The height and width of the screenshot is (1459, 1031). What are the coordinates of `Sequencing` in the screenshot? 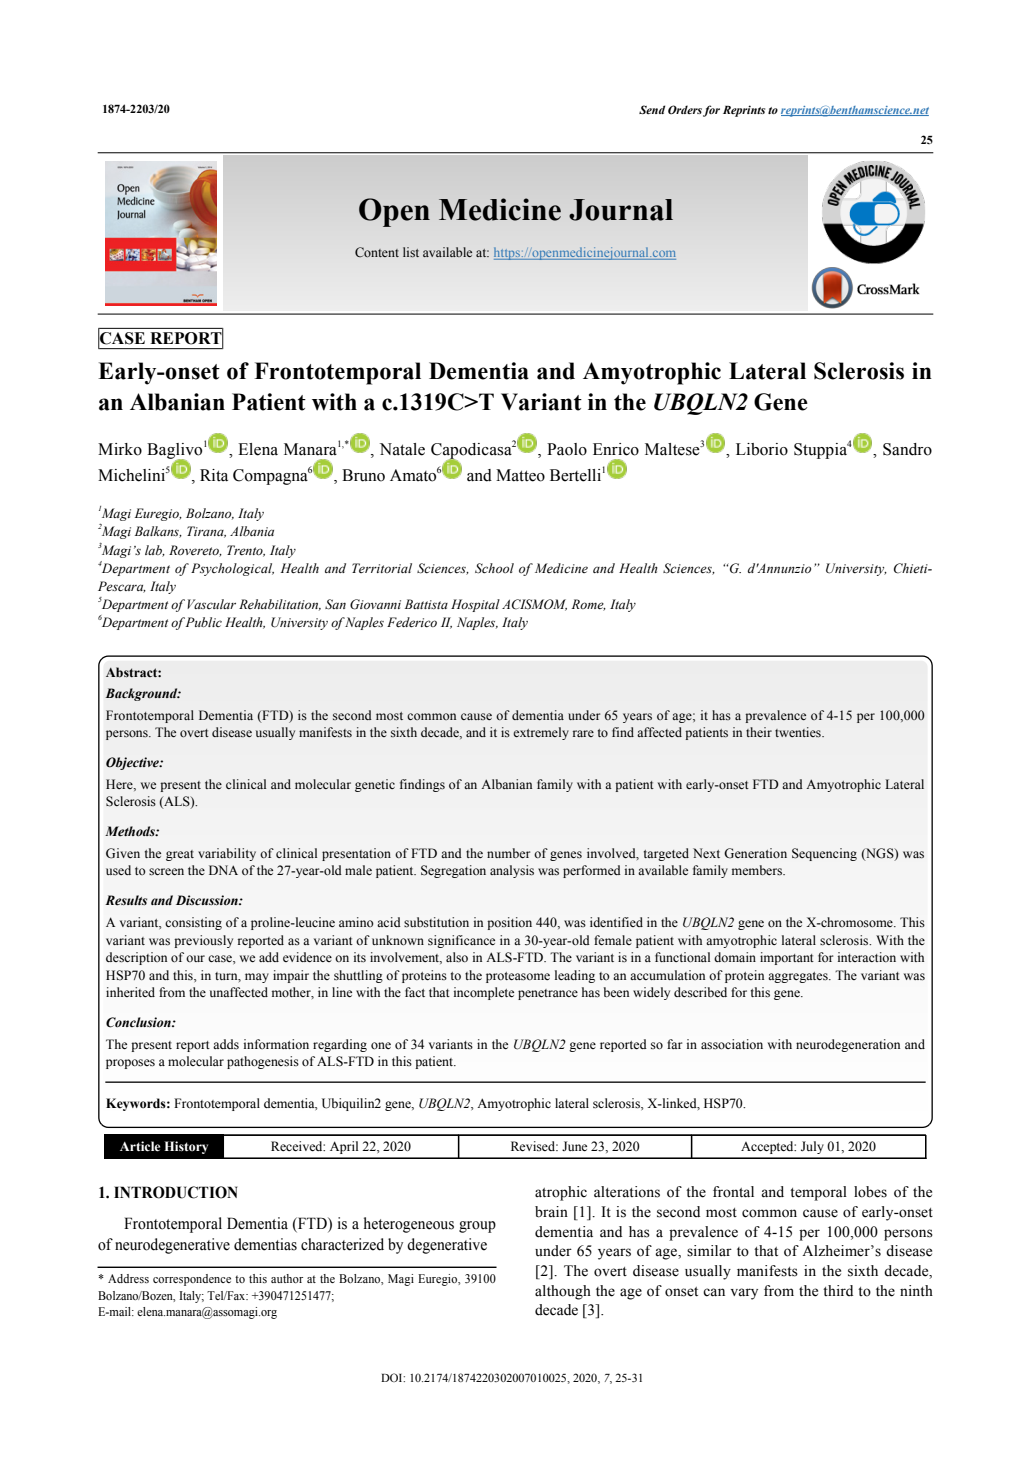 It's located at (824, 854).
